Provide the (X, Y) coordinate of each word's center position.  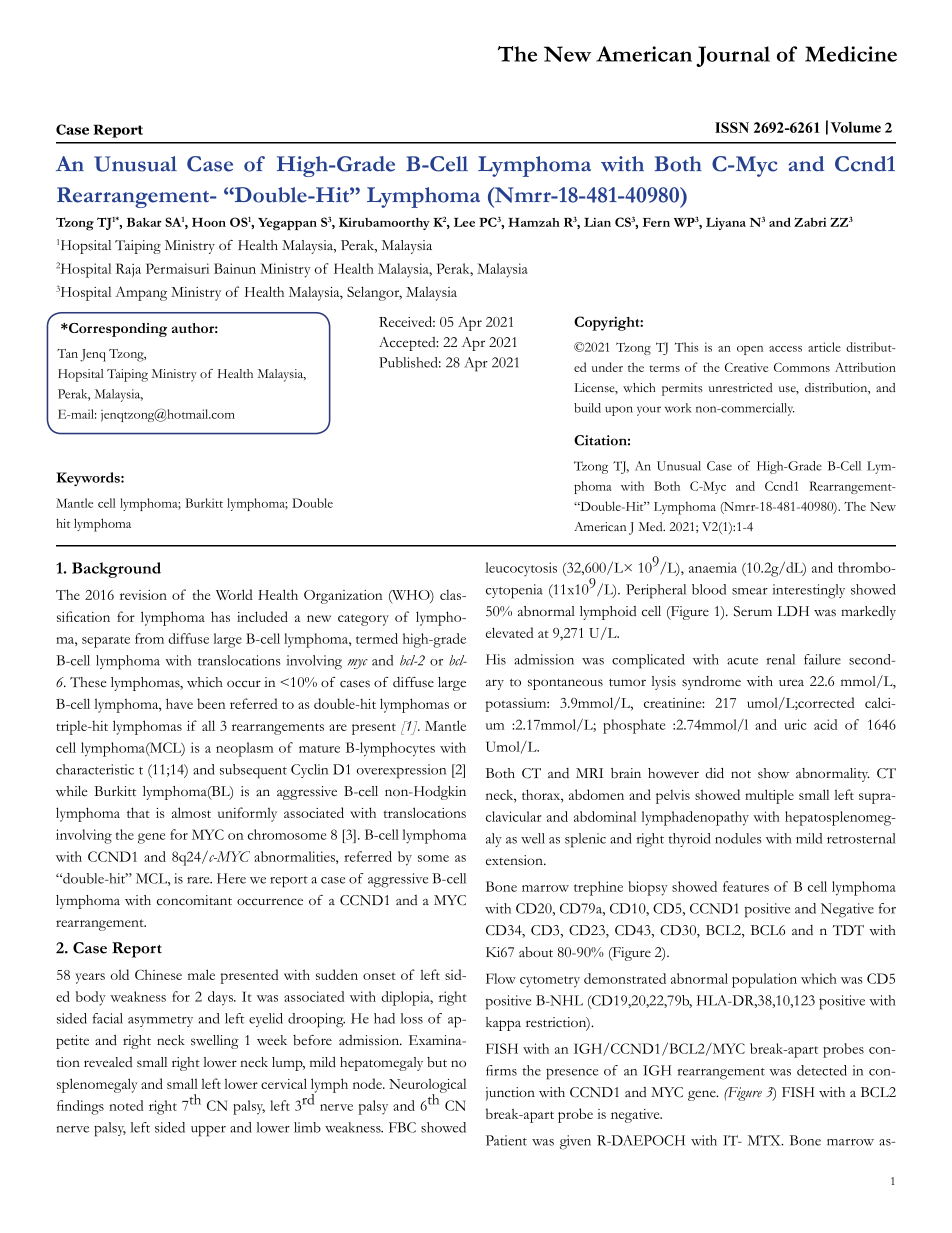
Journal (733, 56)
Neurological (427, 1086)
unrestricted (740, 387)
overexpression (401, 771)
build (587, 408)
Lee (464, 222)
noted (126, 1105)
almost (191, 812)
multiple (769, 796)
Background (116, 570)
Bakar (144, 222)
